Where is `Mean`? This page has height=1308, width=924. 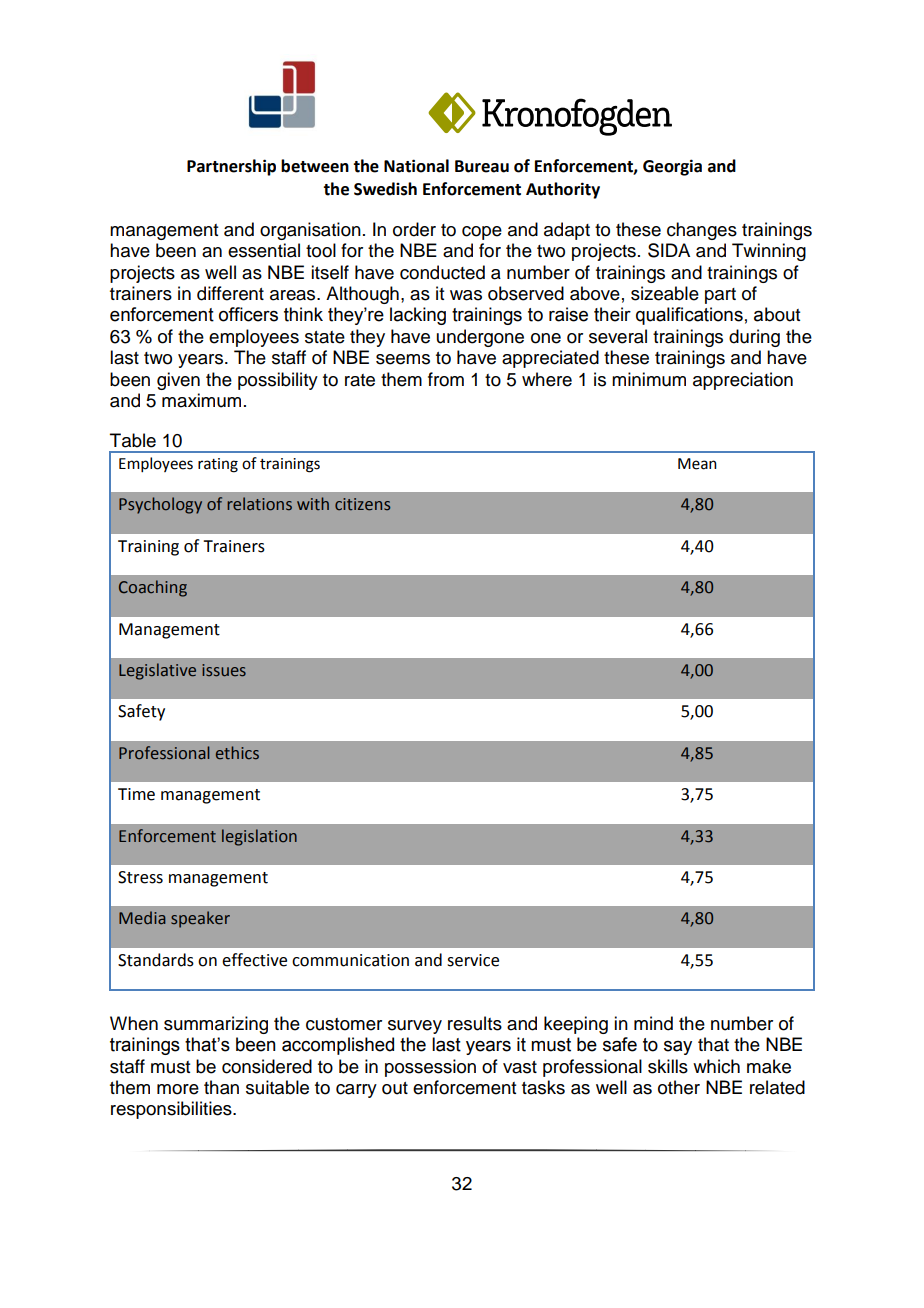 Mean is located at coordinates (697, 464).
